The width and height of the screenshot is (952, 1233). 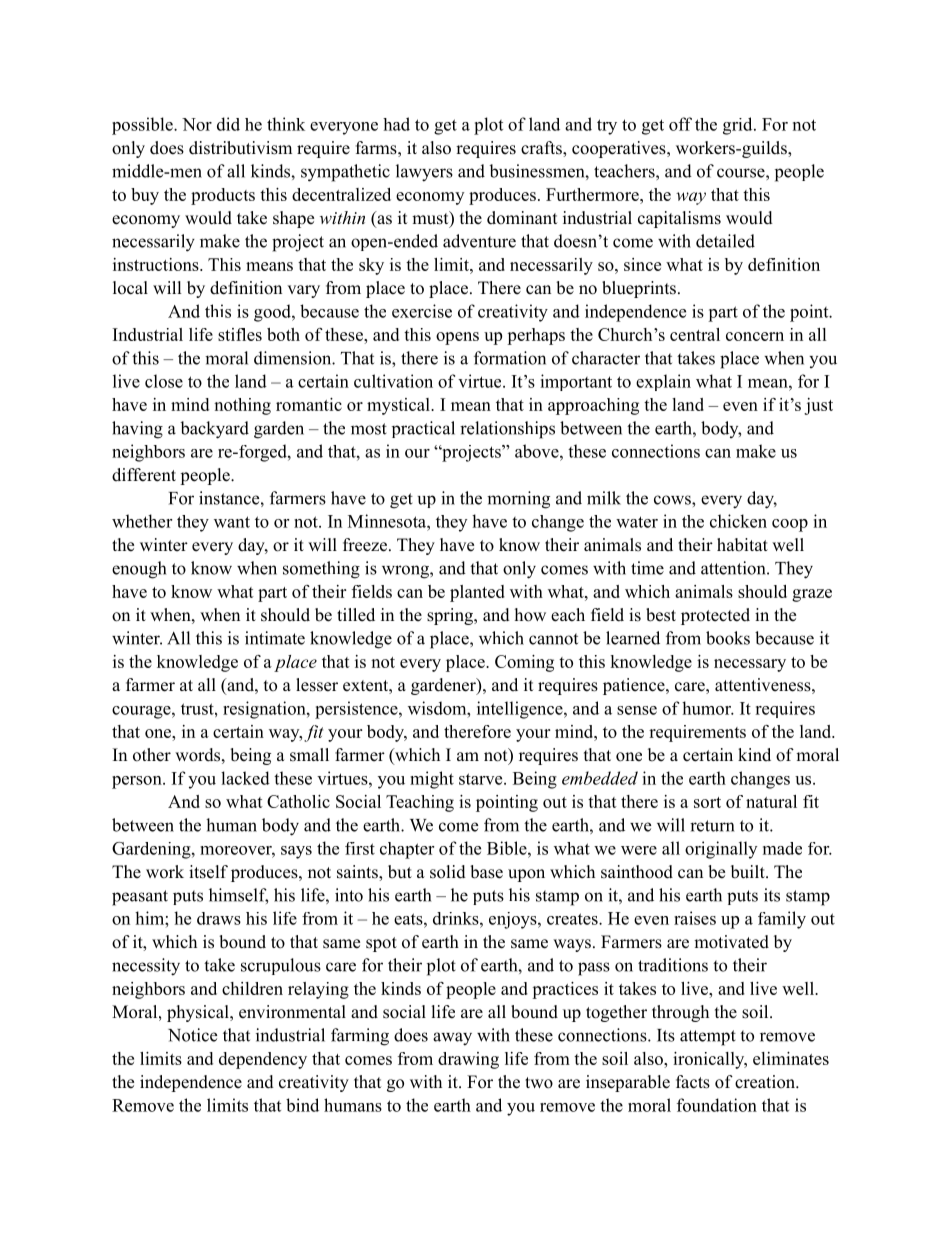 I want to click on creation, so click(x=766, y=1082).
